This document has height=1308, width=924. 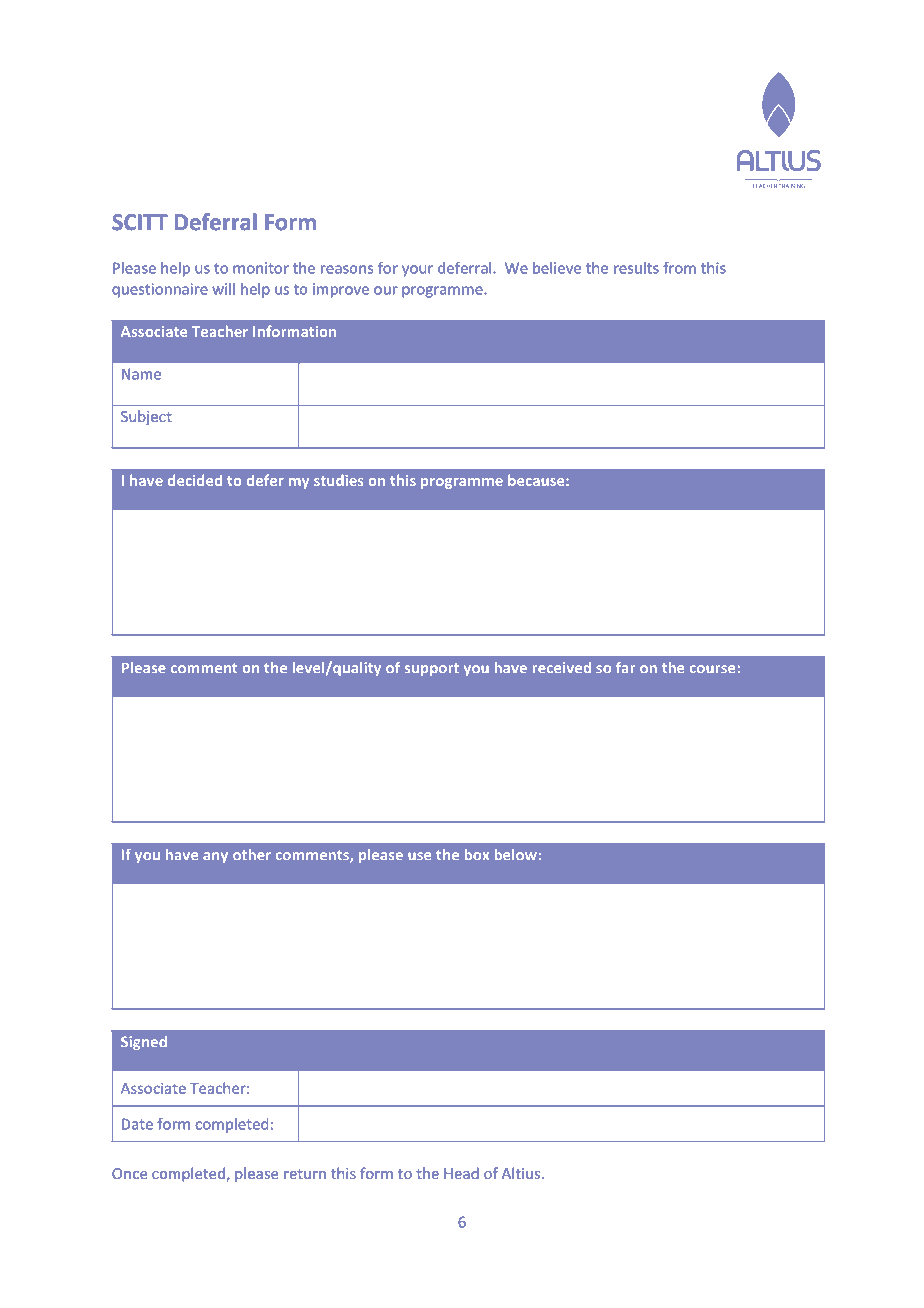 I want to click on Date, so click(x=137, y=1124).
